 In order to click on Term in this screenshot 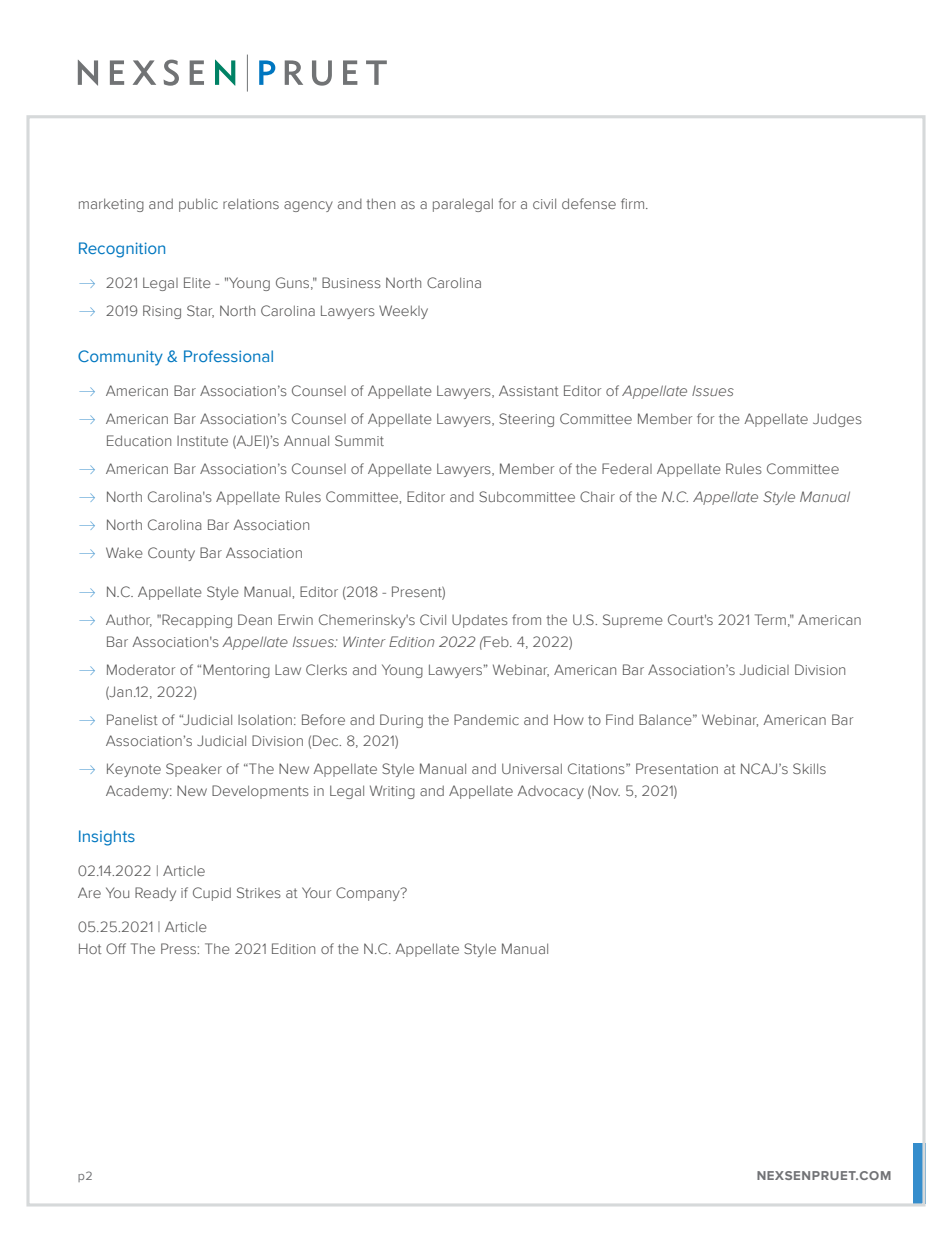, I will do `click(770, 619)`.
